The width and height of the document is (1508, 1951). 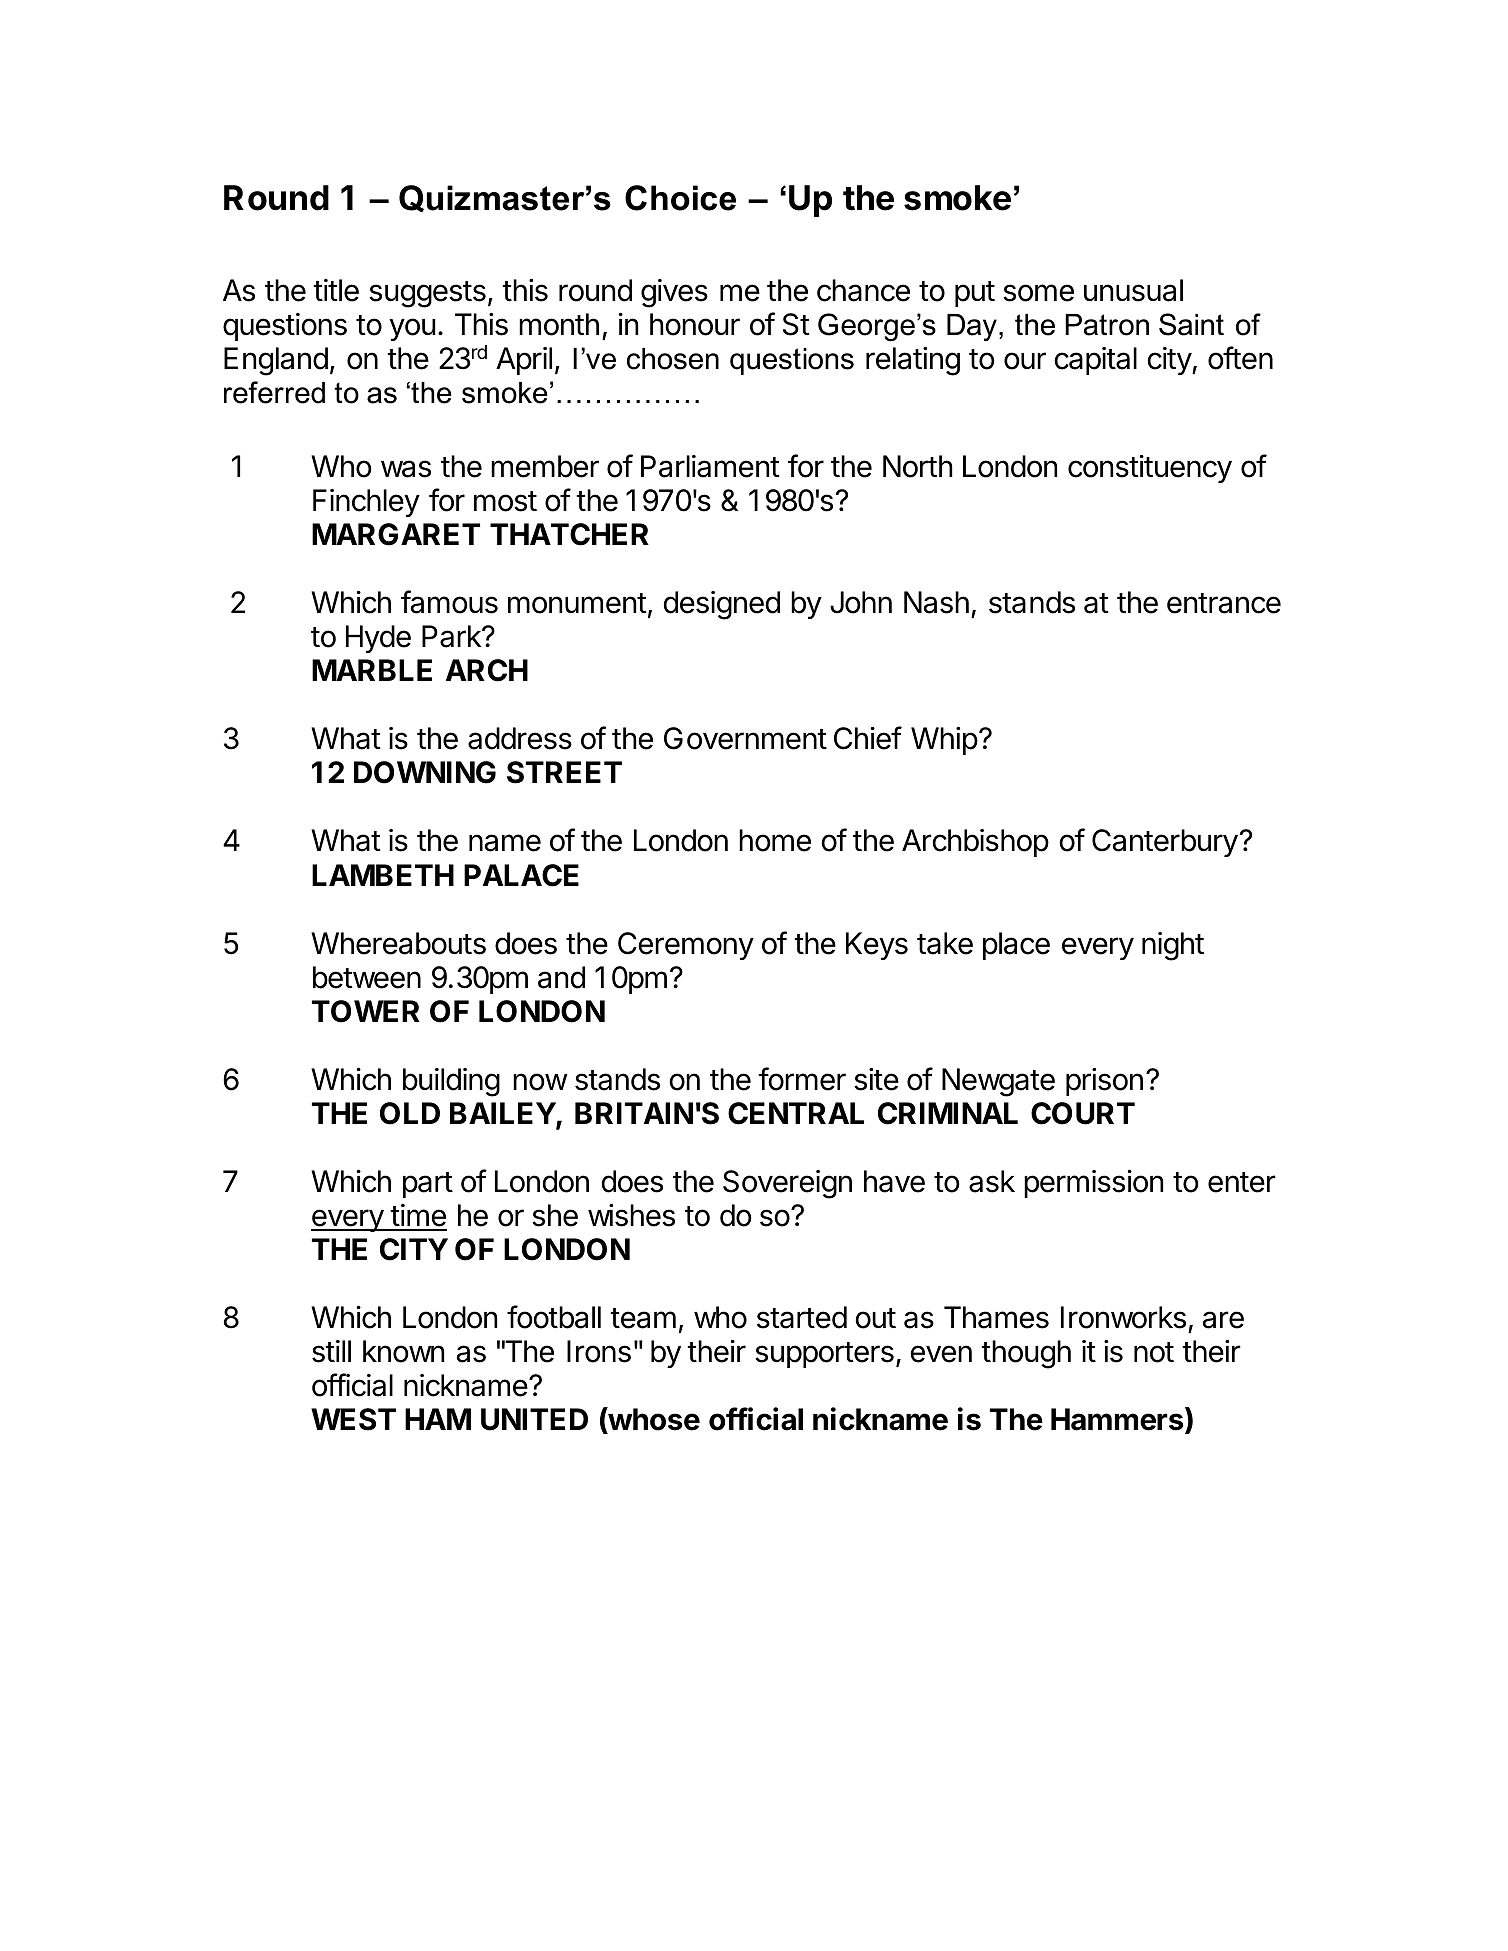 What do you see at coordinates (403, 1351) in the document?
I see `known` at bounding box center [403, 1351].
